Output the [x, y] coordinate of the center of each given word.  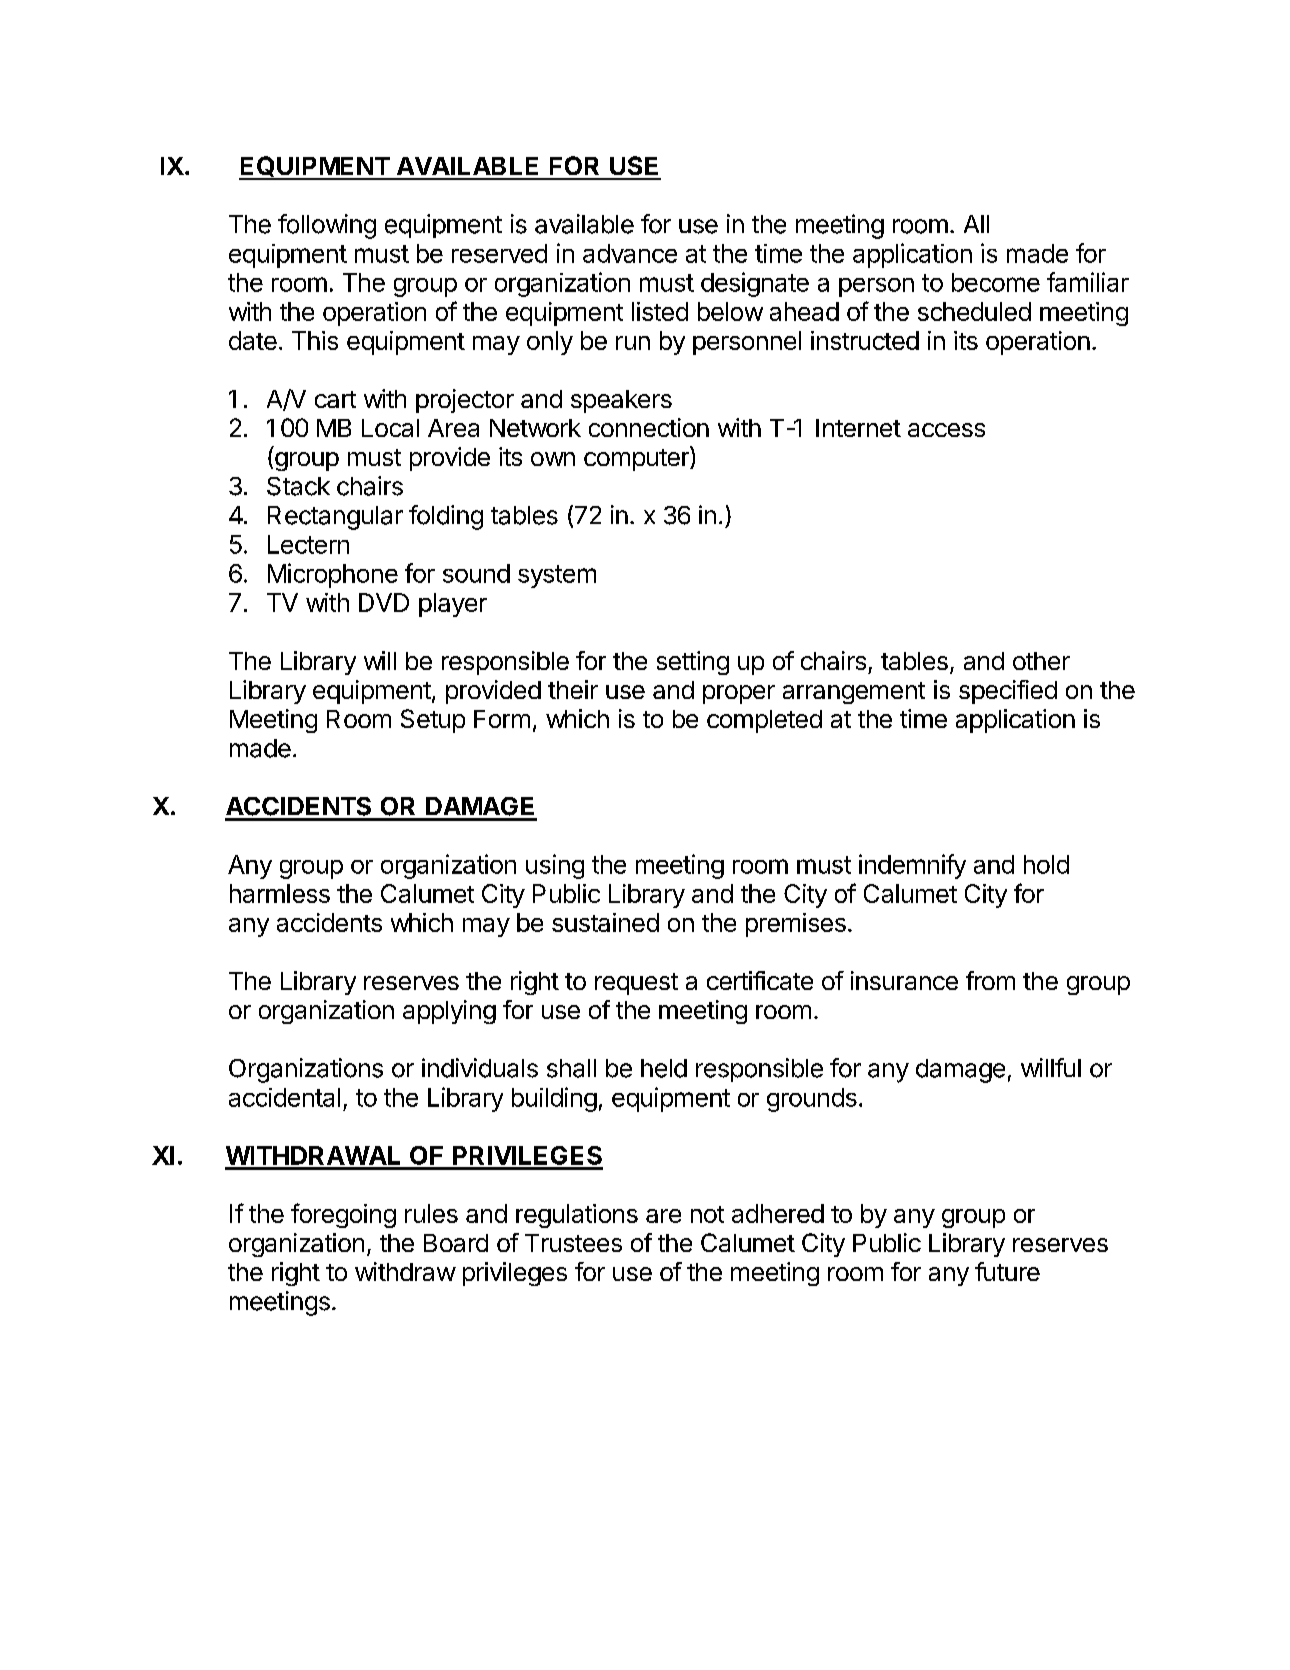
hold [1046, 864]
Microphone [333, 575]
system [557, 576]
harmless [280, 893]
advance [630, 253]
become [996, 282]
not [707, 1214]
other [1041, 661]
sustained [605, 922]
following [327, 226]
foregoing [343, 1215]
